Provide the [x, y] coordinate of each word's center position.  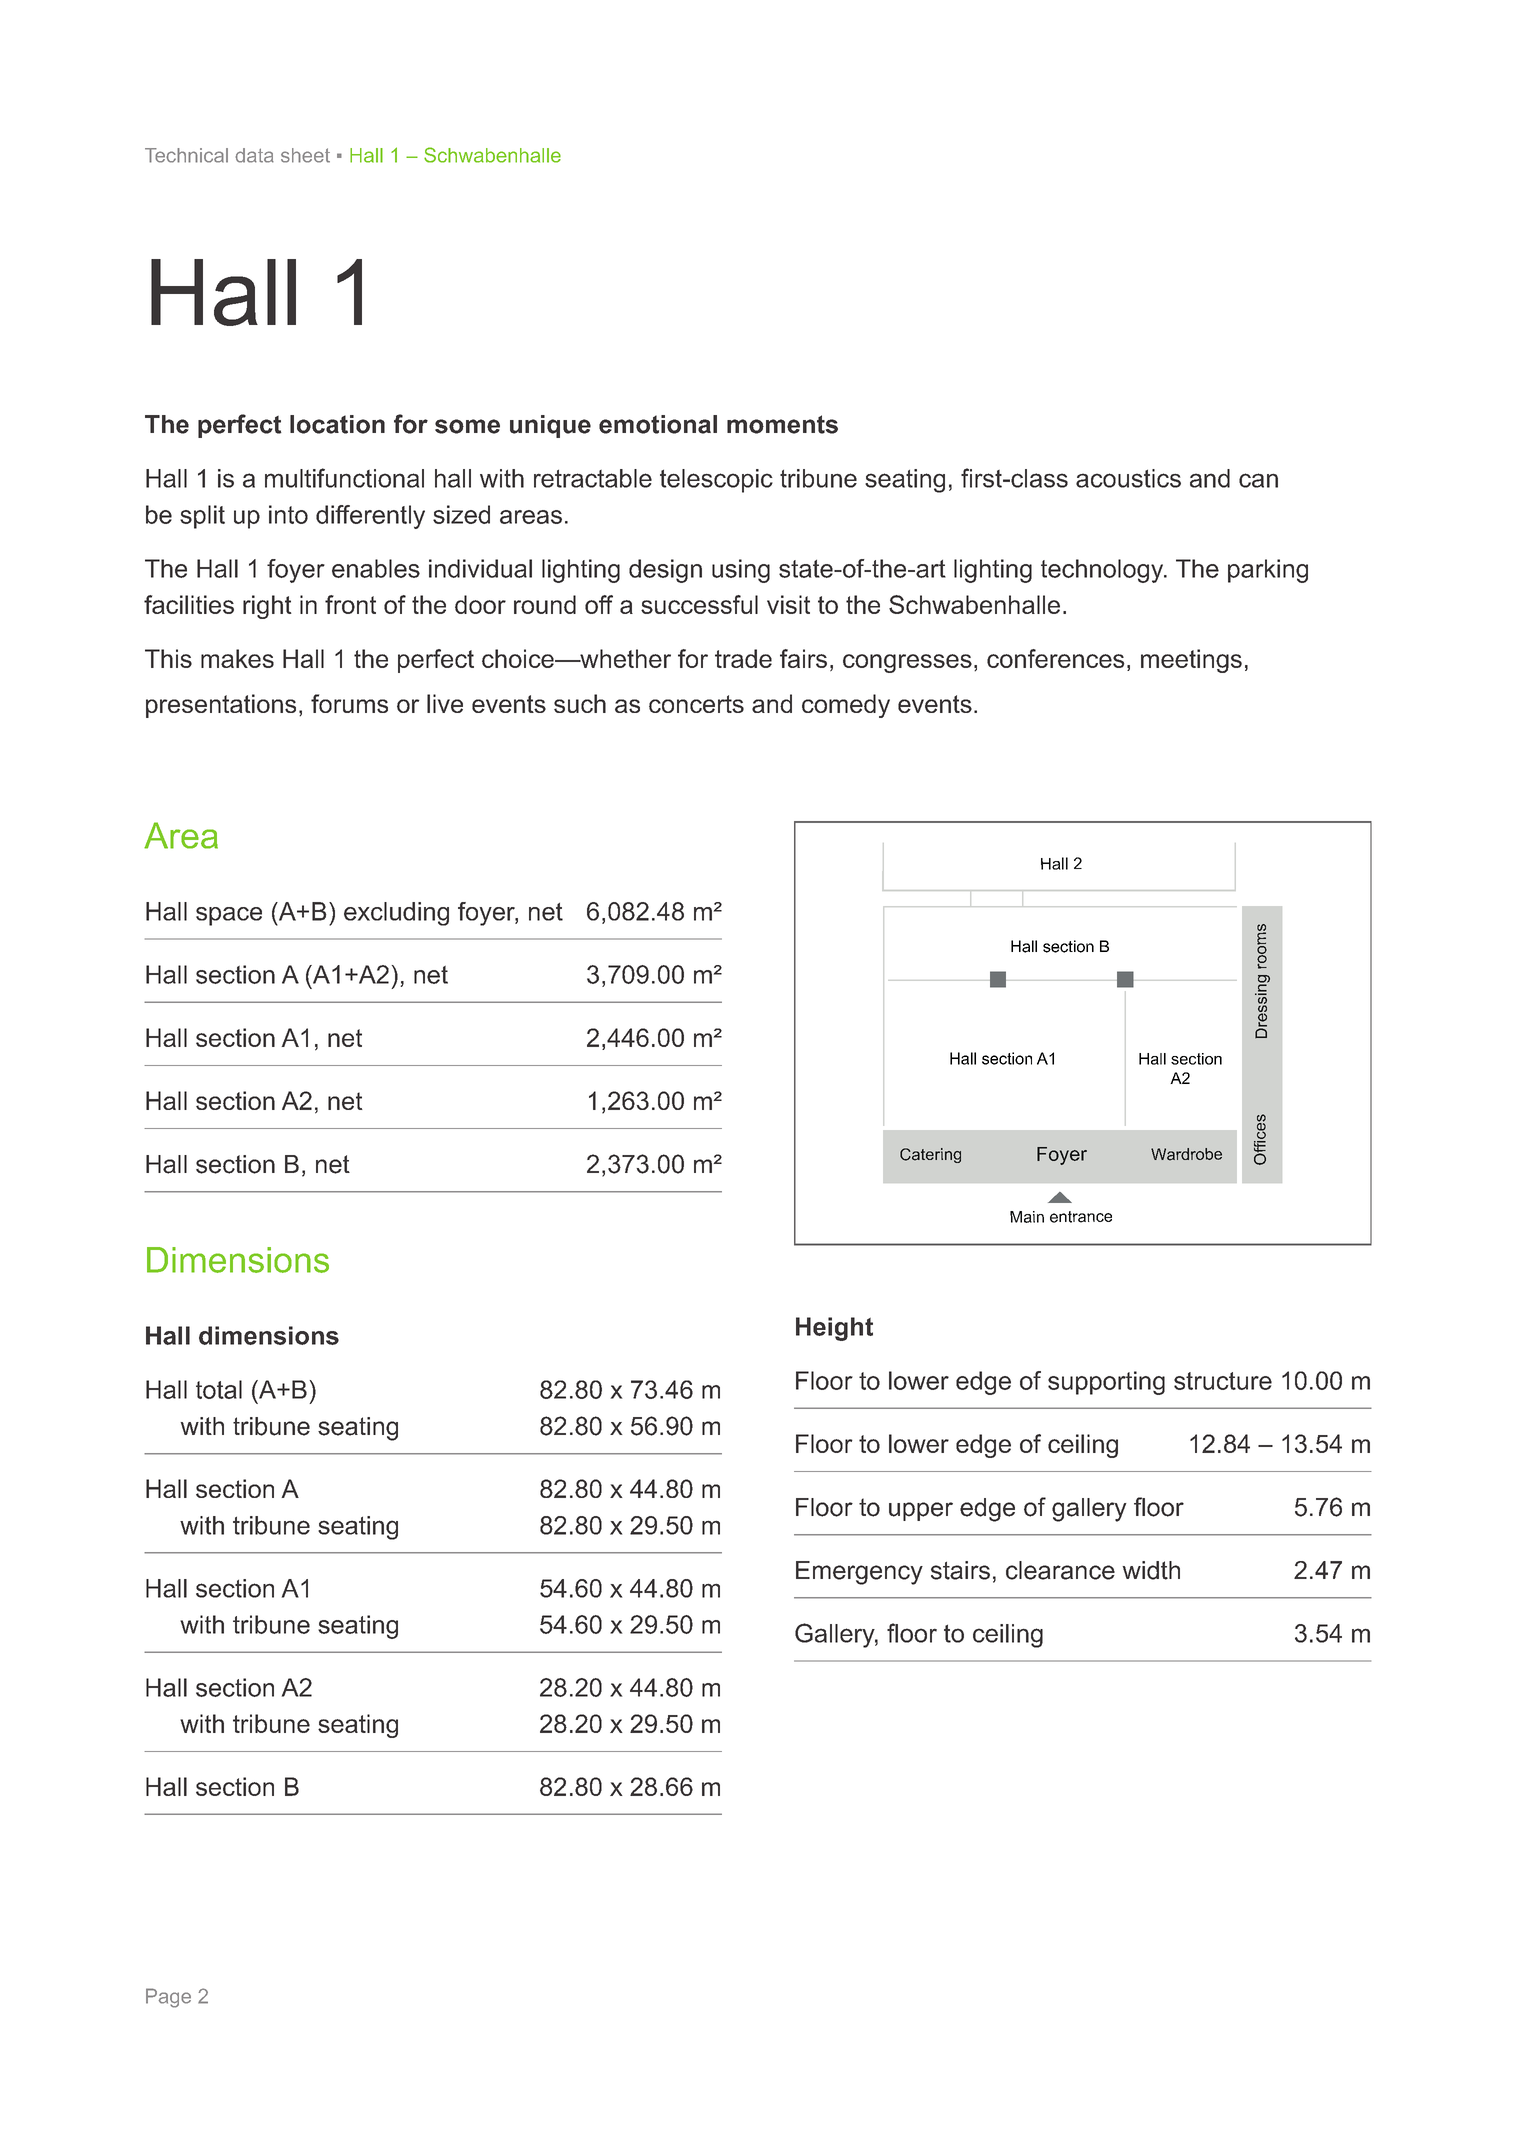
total [219, 1389]
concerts [696, 704]
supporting [1106, 1383]
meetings [1191, 661]
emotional [658, 424]
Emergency [859, 1573]
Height [834, 1329]
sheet [305, 155]
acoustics [1128, 478]
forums [349, 703]
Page [168, 1998]
